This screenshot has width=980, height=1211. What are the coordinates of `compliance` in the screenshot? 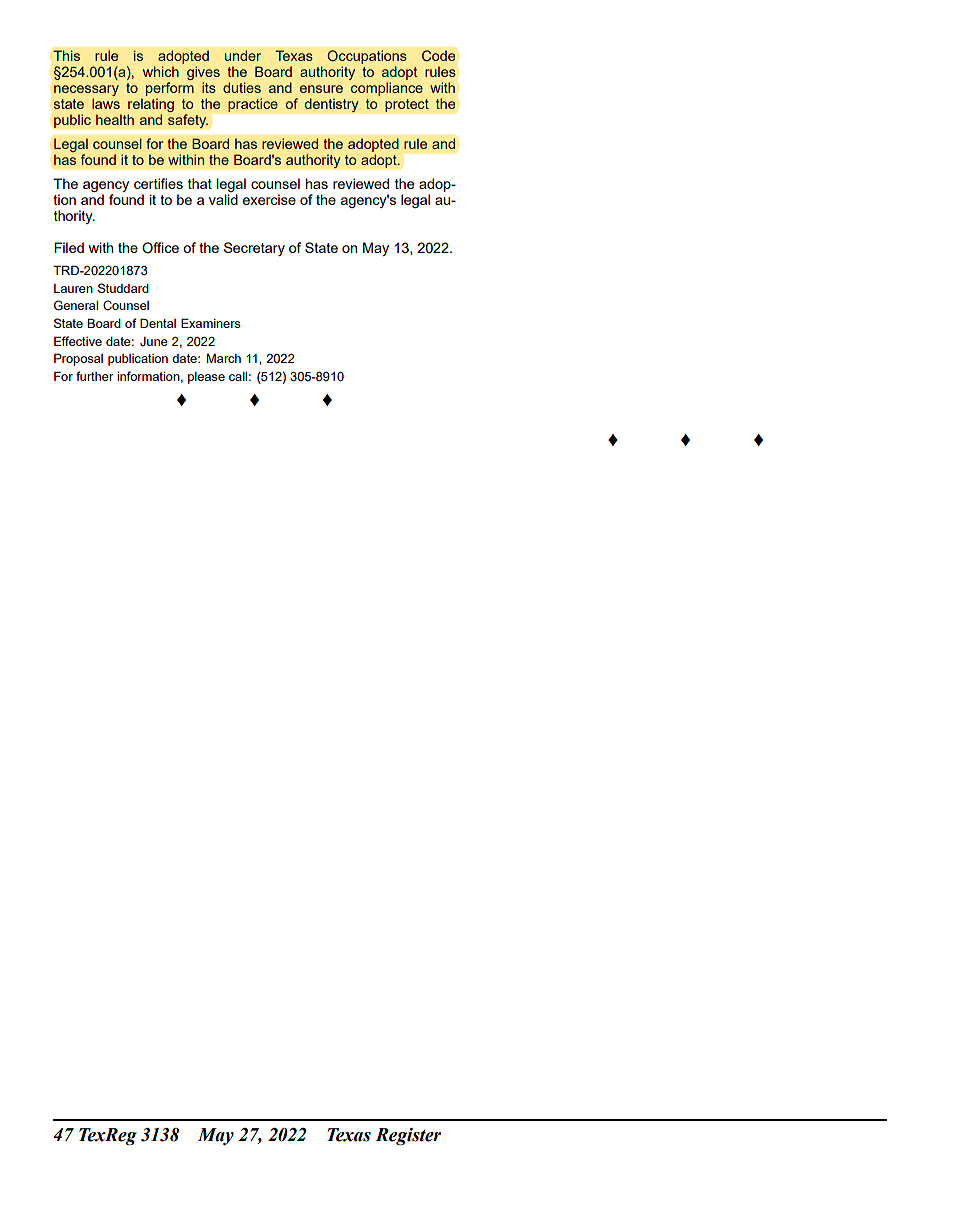 It's located at (387, 89).
